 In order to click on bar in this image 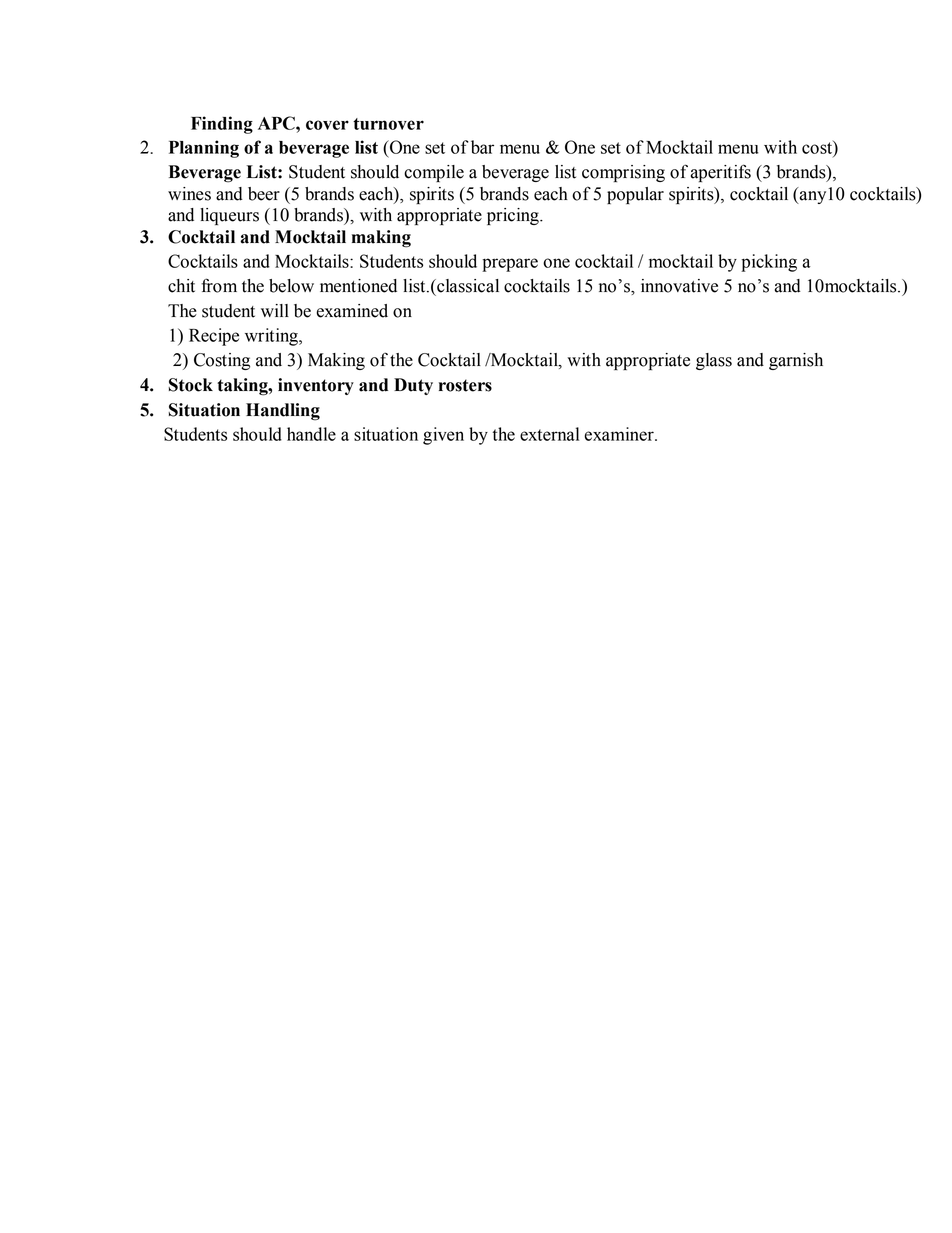, I will do `click(482, 147)`.
